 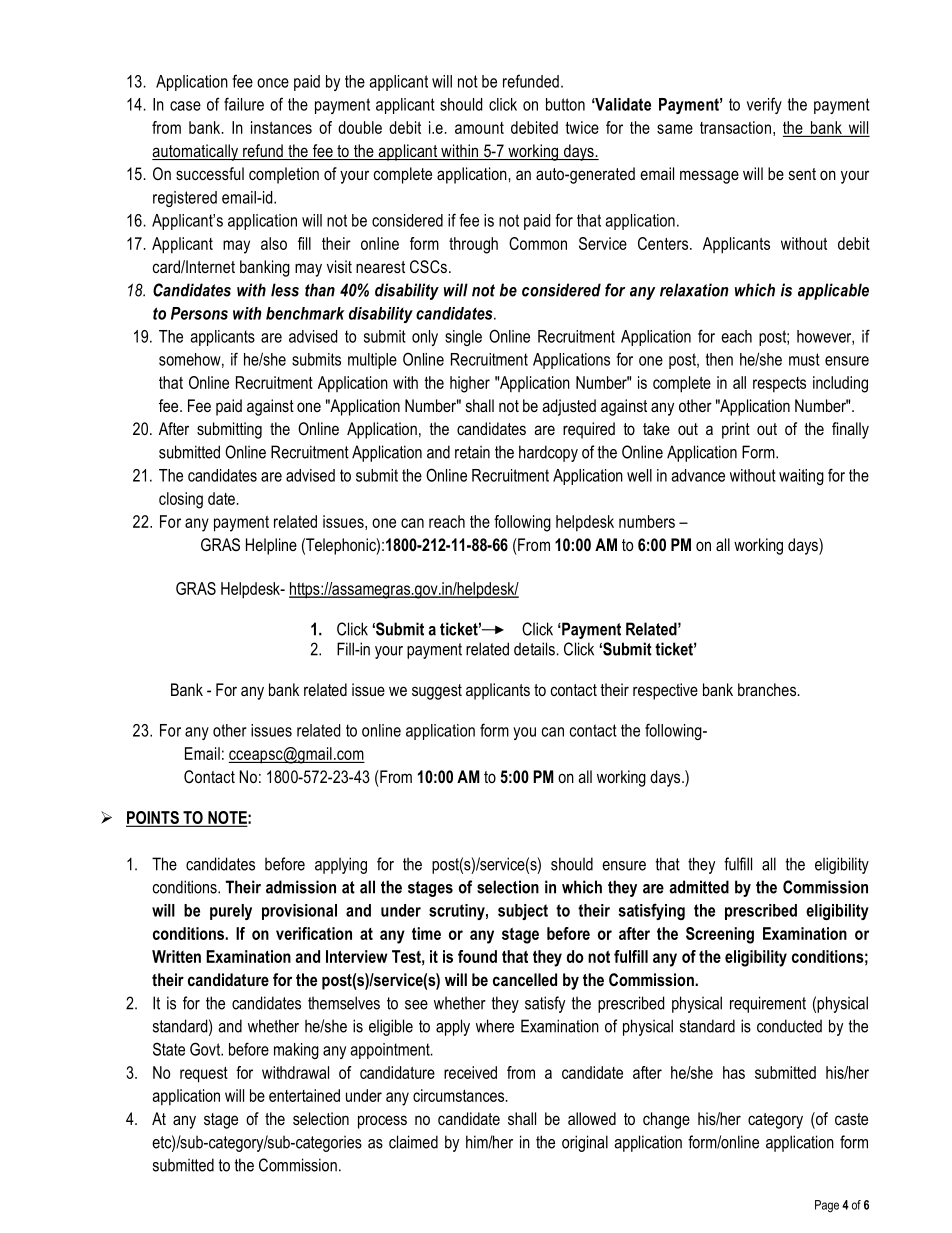 I want to click on details, so click(x=534, y=649).
